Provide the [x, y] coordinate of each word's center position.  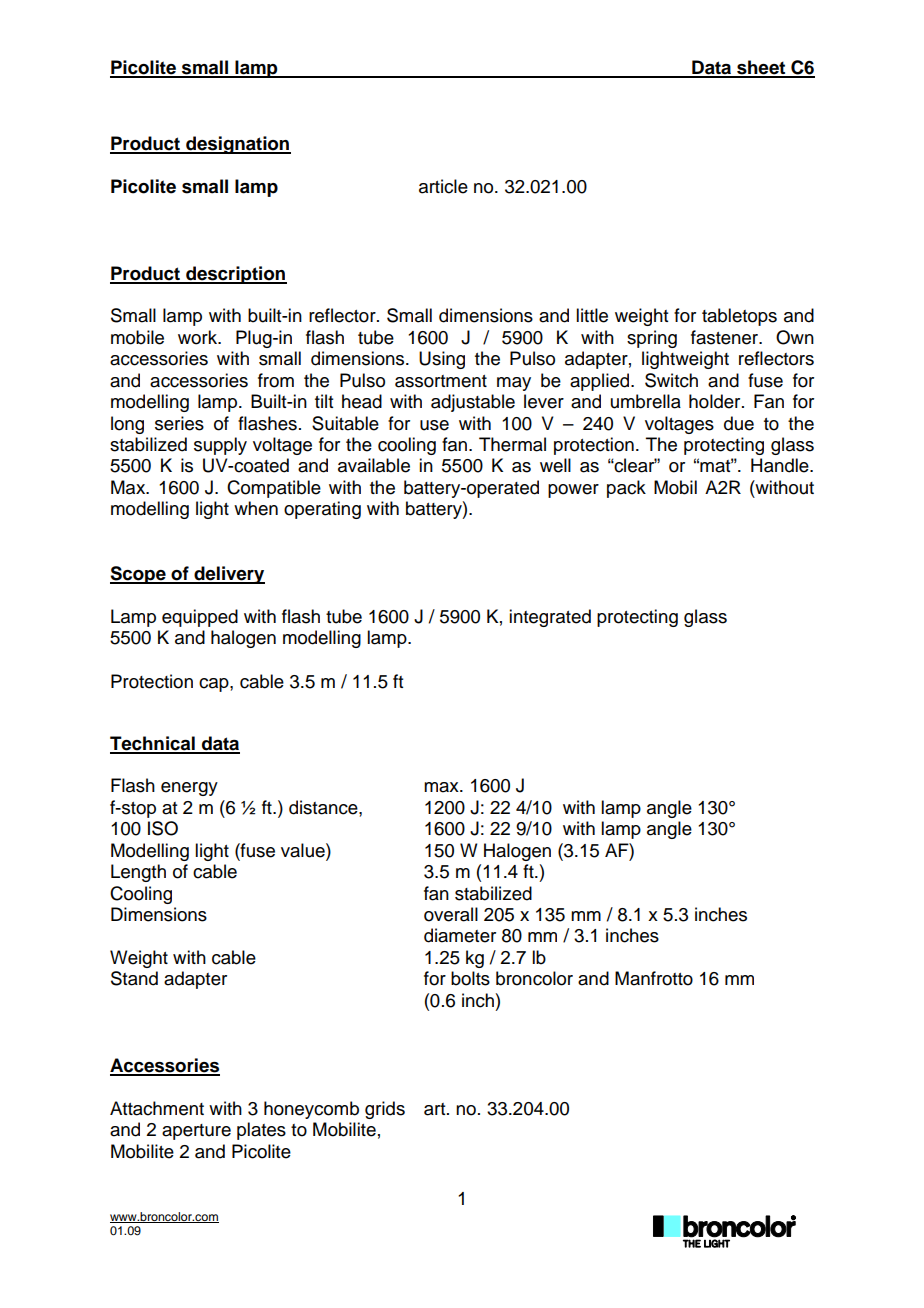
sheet [761, 68]
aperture [196, 1132]
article [443, 186]
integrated [550, 618]
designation [237, 145]
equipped [200, 618]
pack [626, 489]
